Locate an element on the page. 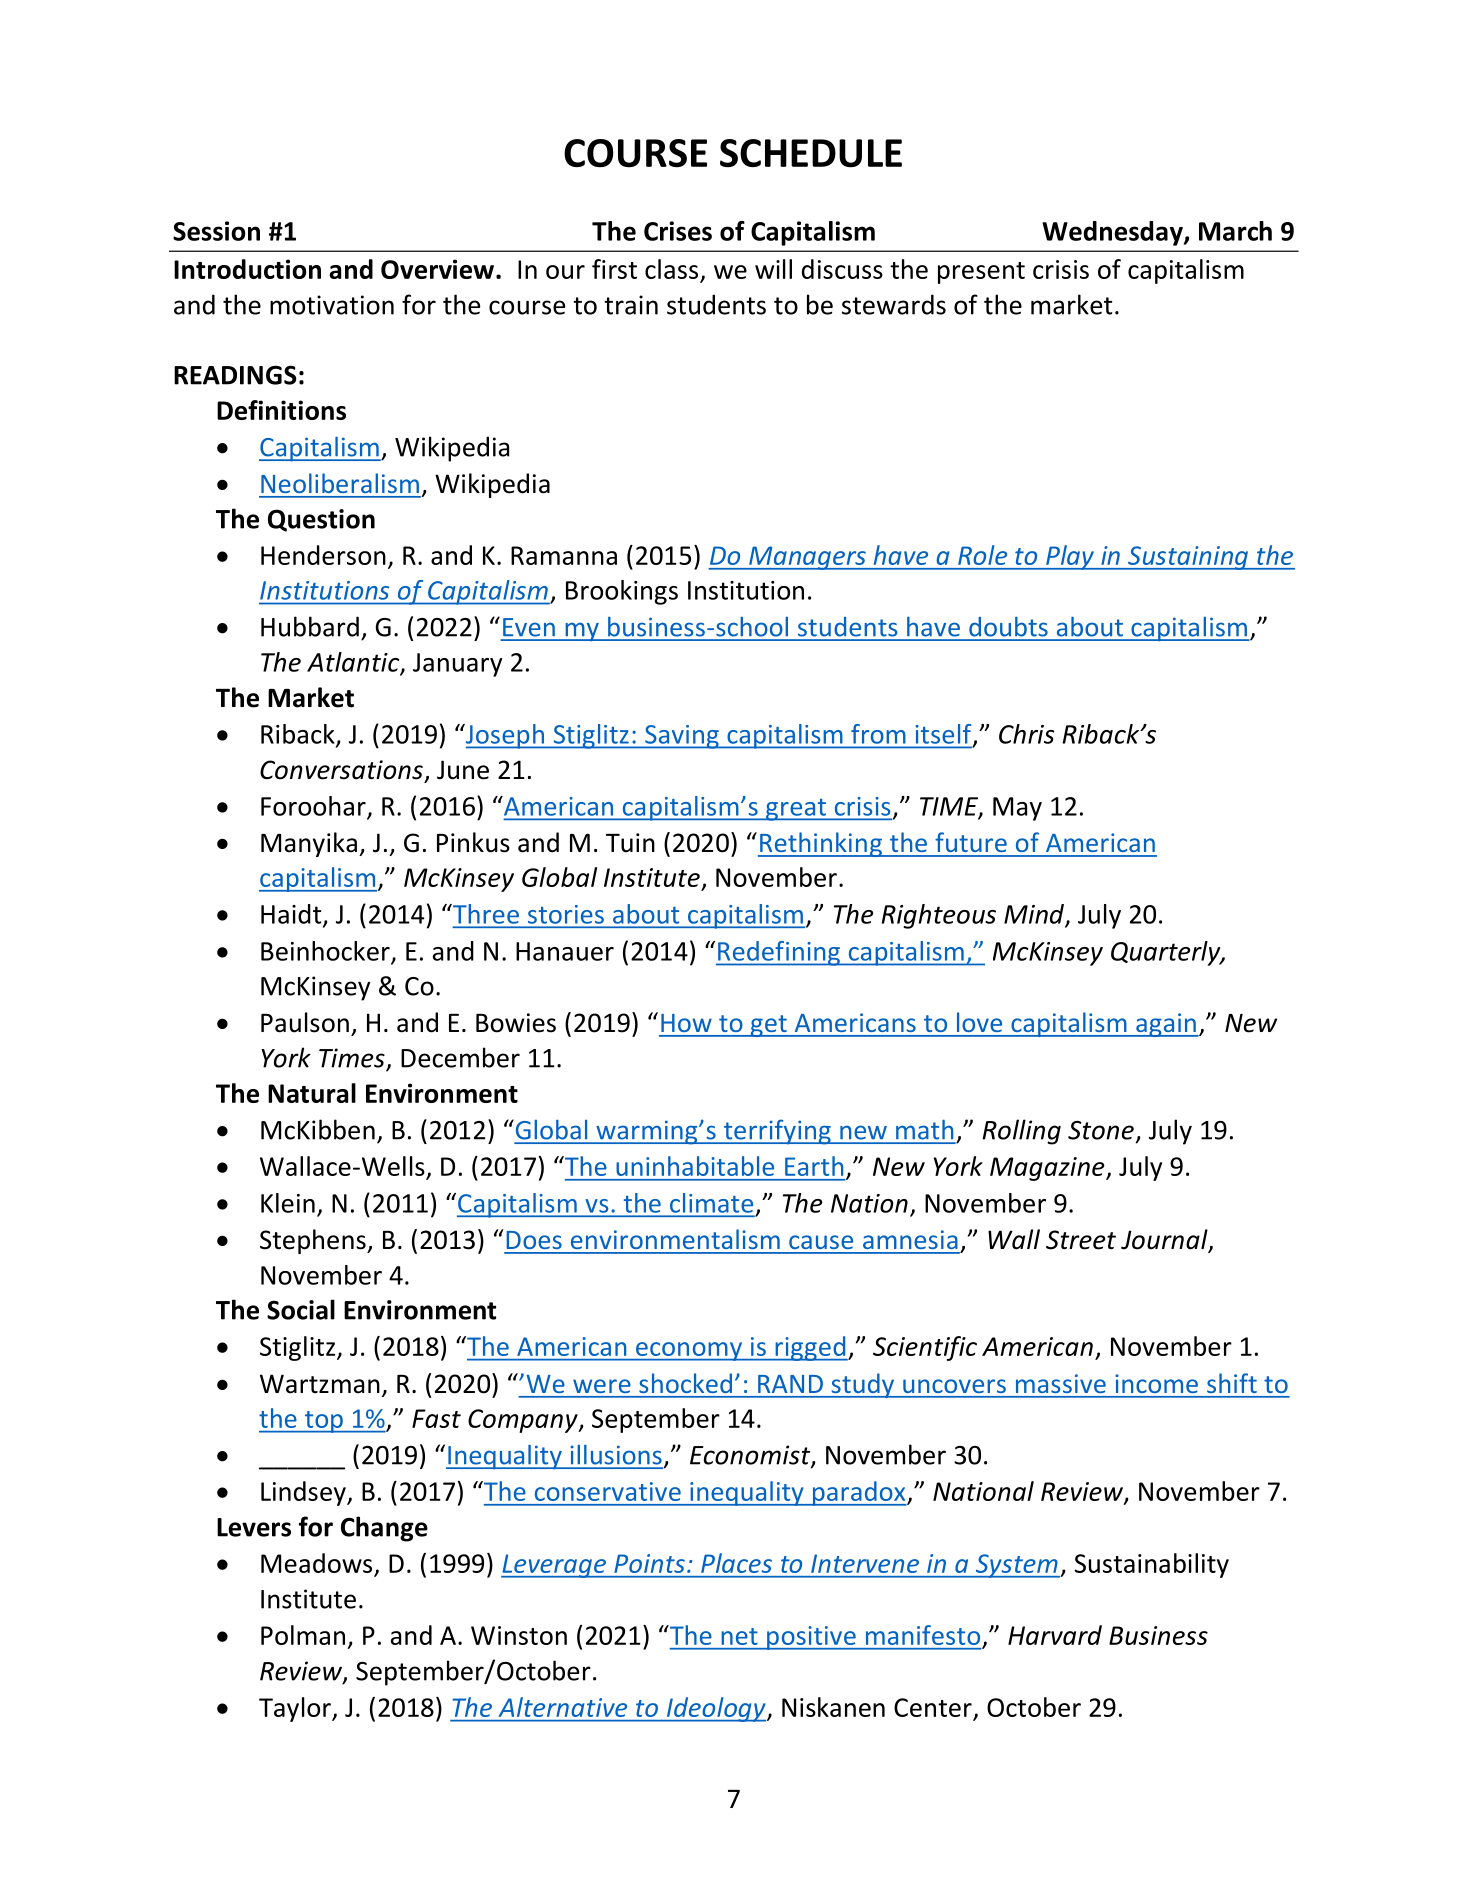  Redefining is located at coordinates (779, 953).
